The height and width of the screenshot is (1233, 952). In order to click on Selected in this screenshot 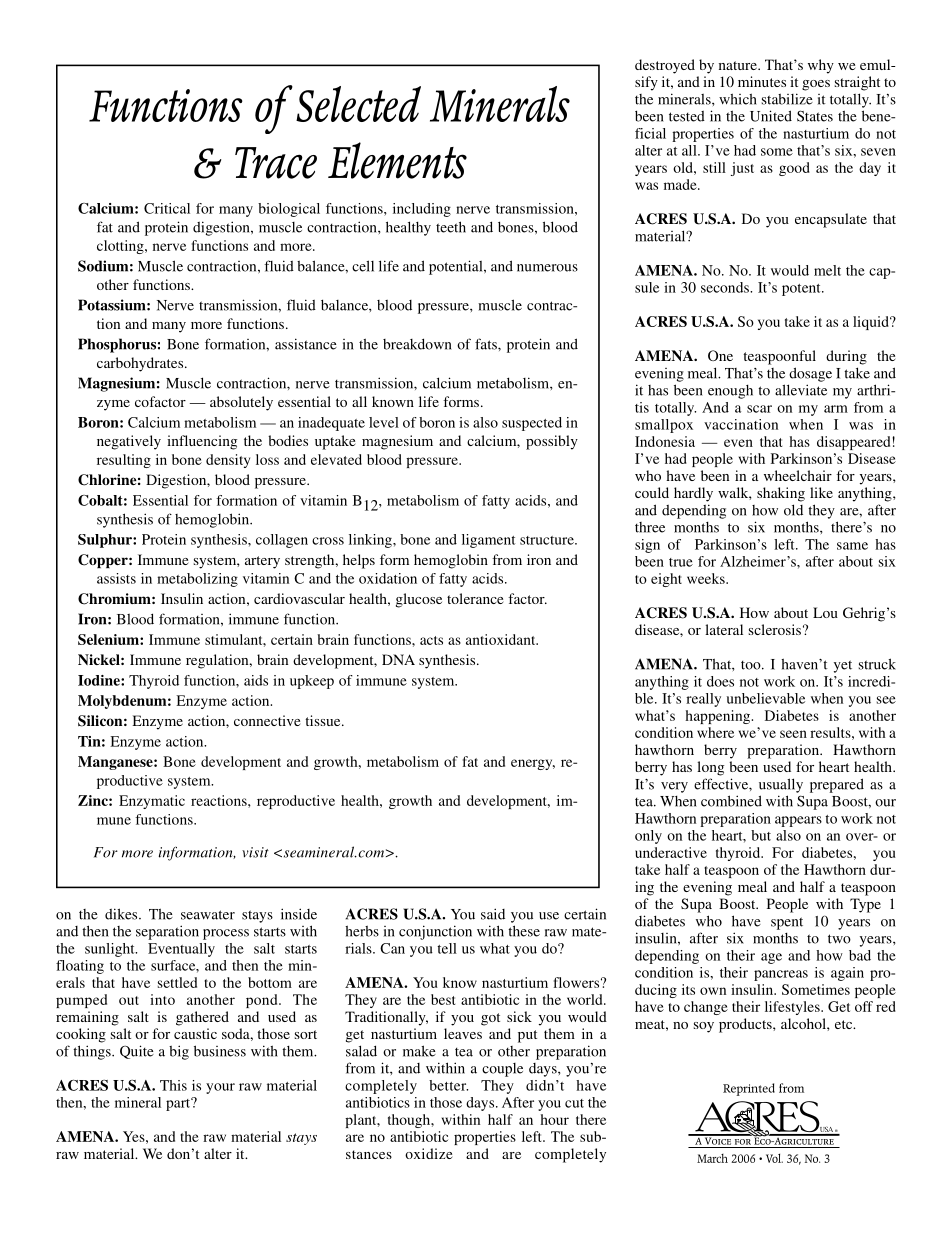, I will do `click(358, 104)`.
